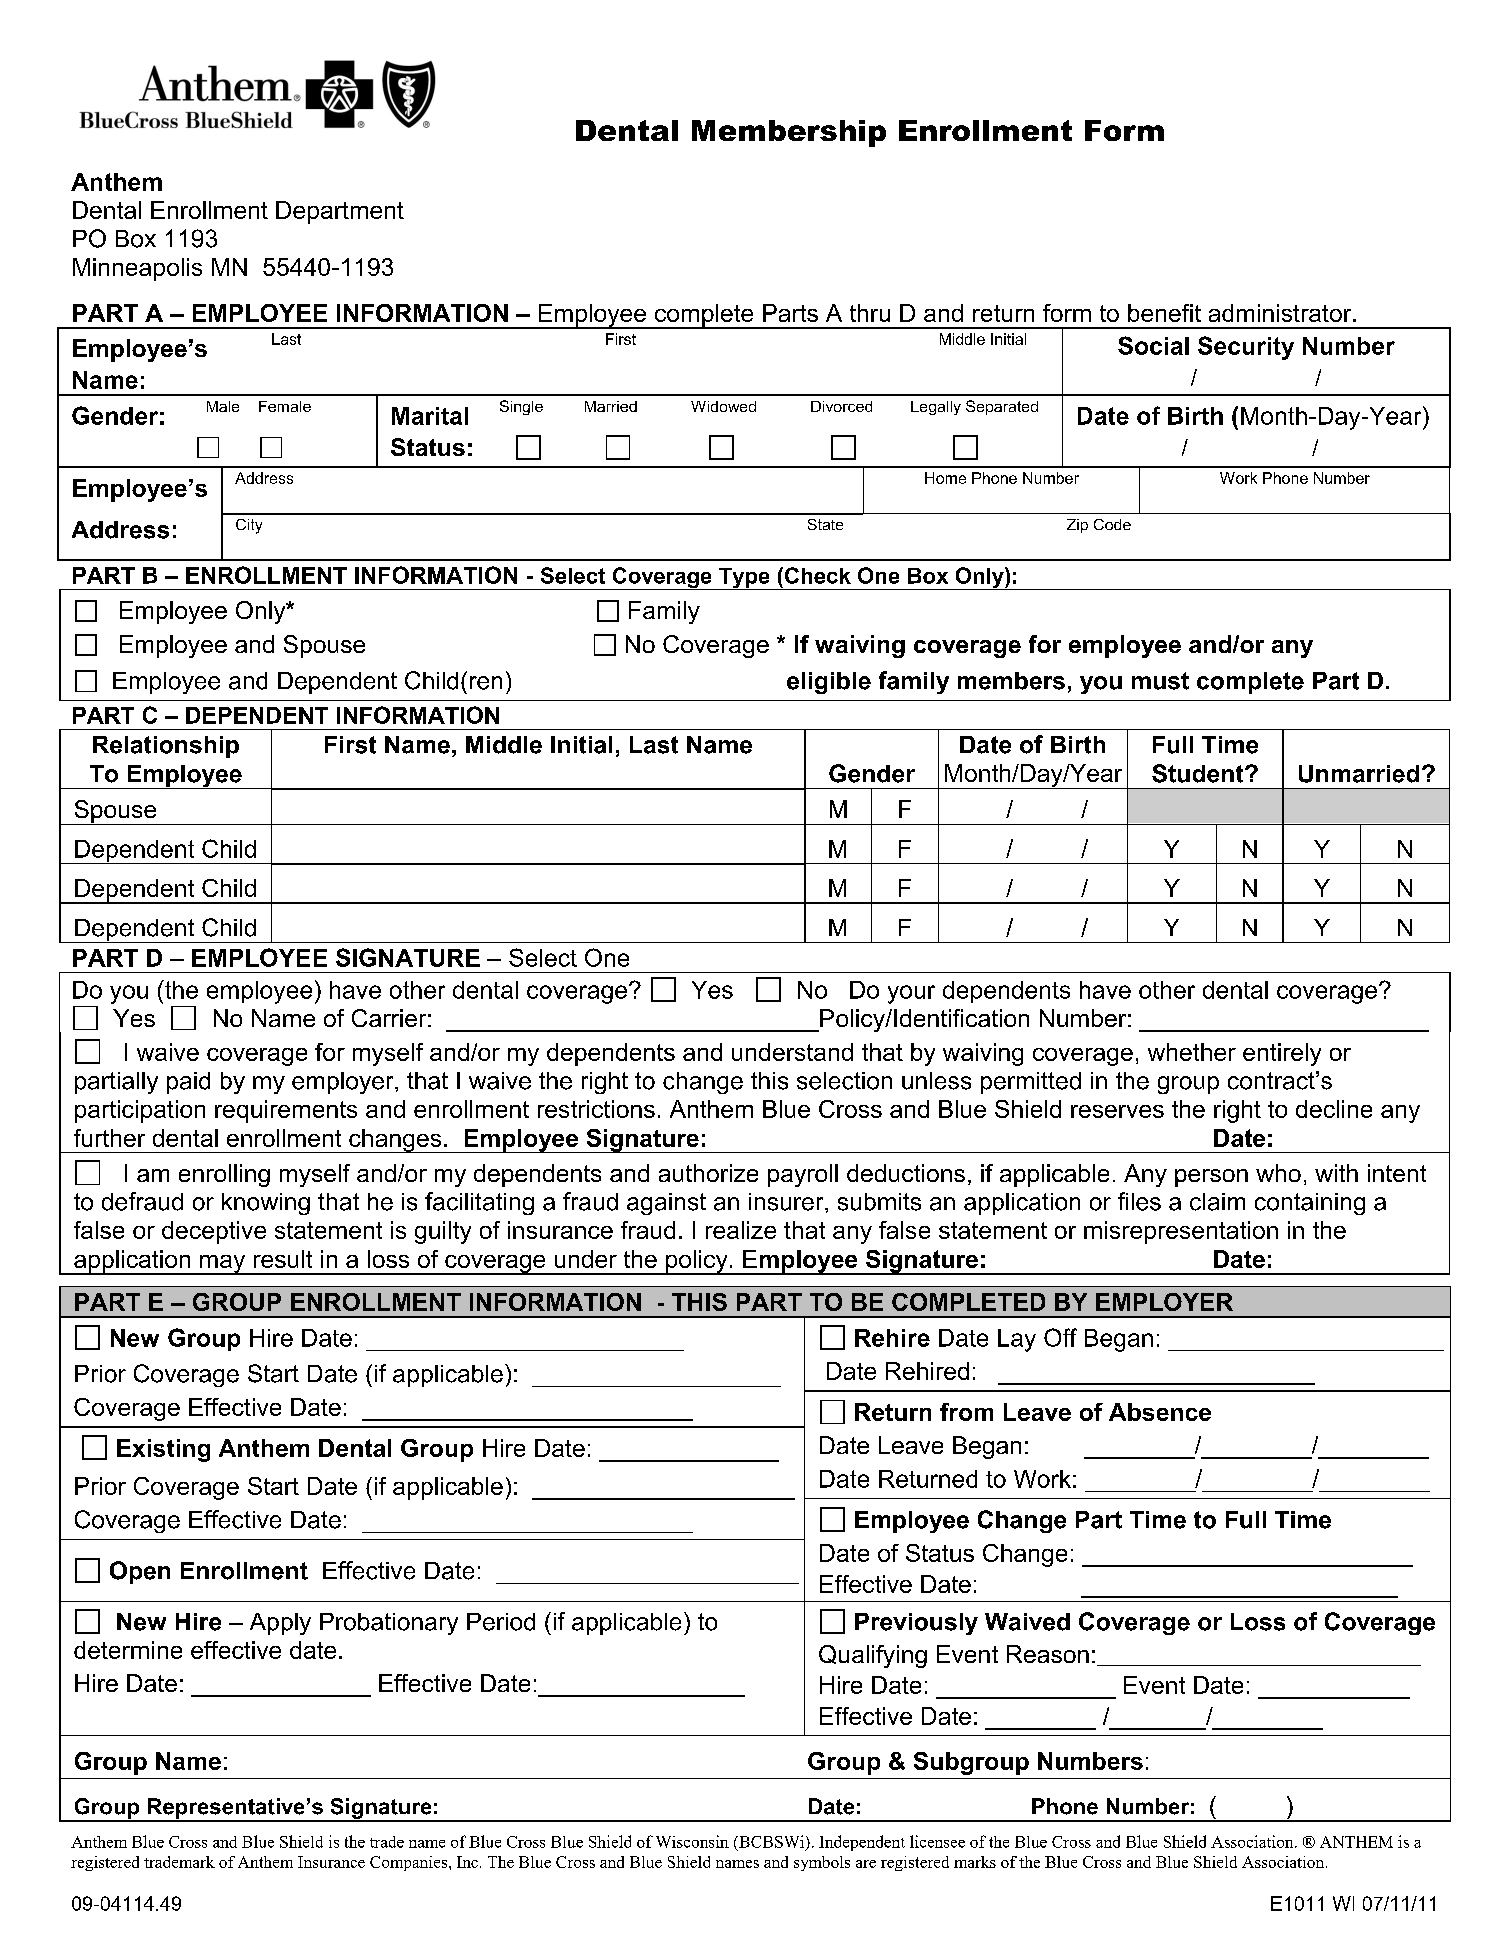 The image size is (1512, 1956). What do you see at coordinates (1160, 681) in the page?
I see `must` at bounding box center [1160, 681].
